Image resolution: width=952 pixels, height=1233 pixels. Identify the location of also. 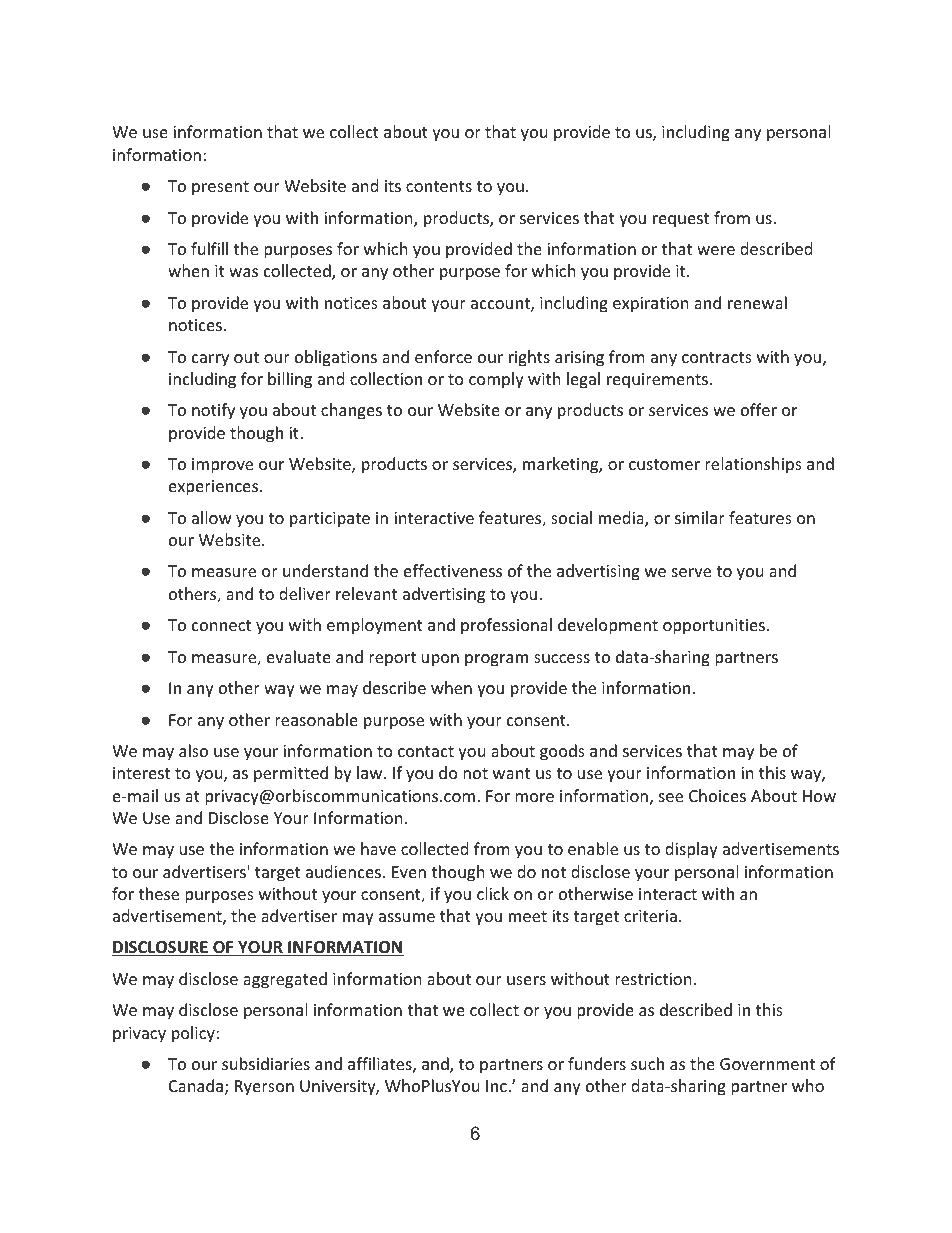
(193, 750).
